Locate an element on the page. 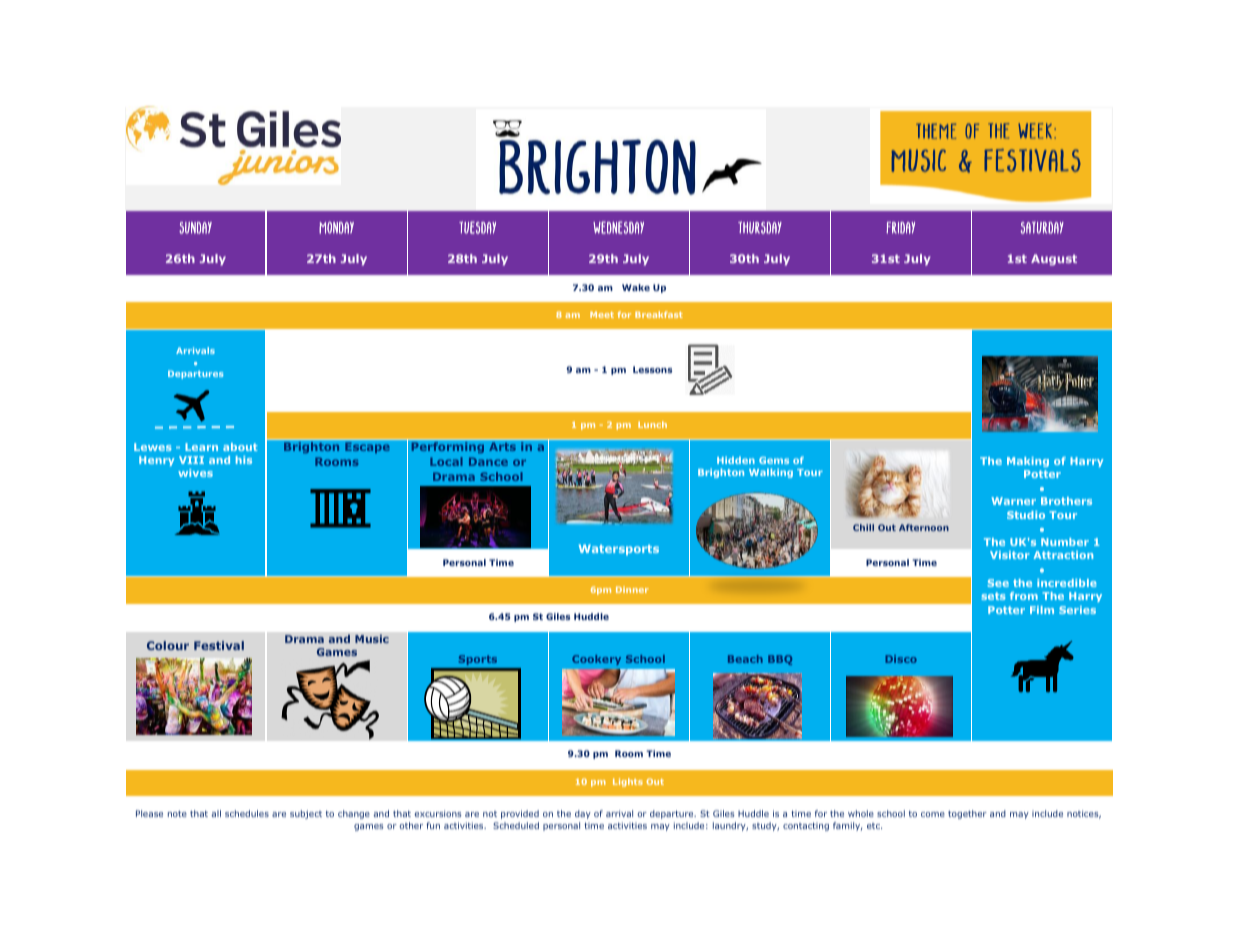  Lunch is located at coordinates (652, 424).
